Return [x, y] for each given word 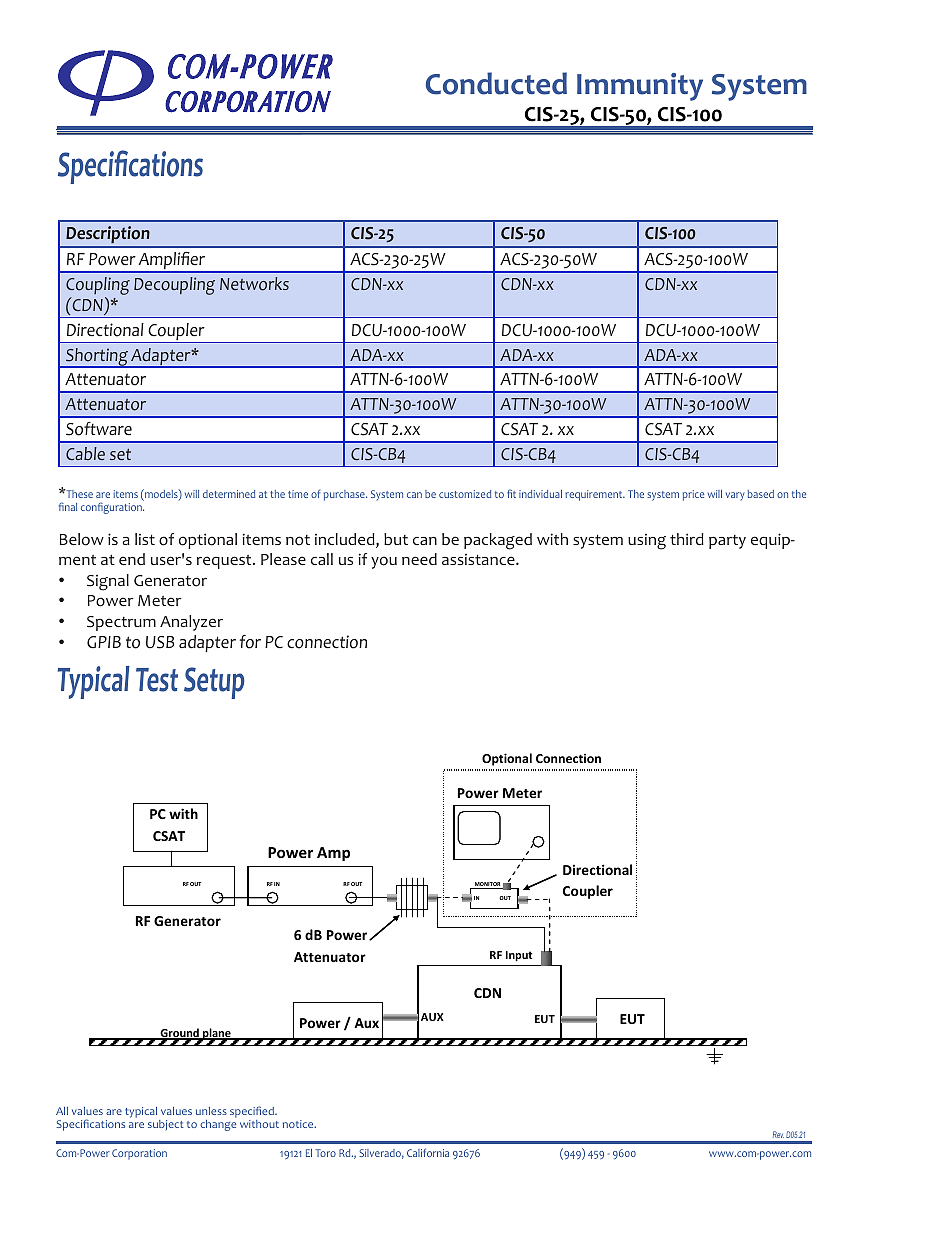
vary [735, 496]
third [687, 539]
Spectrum [121, 623]
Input [519, 956]
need [419, 559]
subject [166, 1125]
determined [229, 494]
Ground [179, 1034]
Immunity [640, 87]
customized [465, 494]
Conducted [496, 83]
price [693, 495]
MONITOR [487, 885]
